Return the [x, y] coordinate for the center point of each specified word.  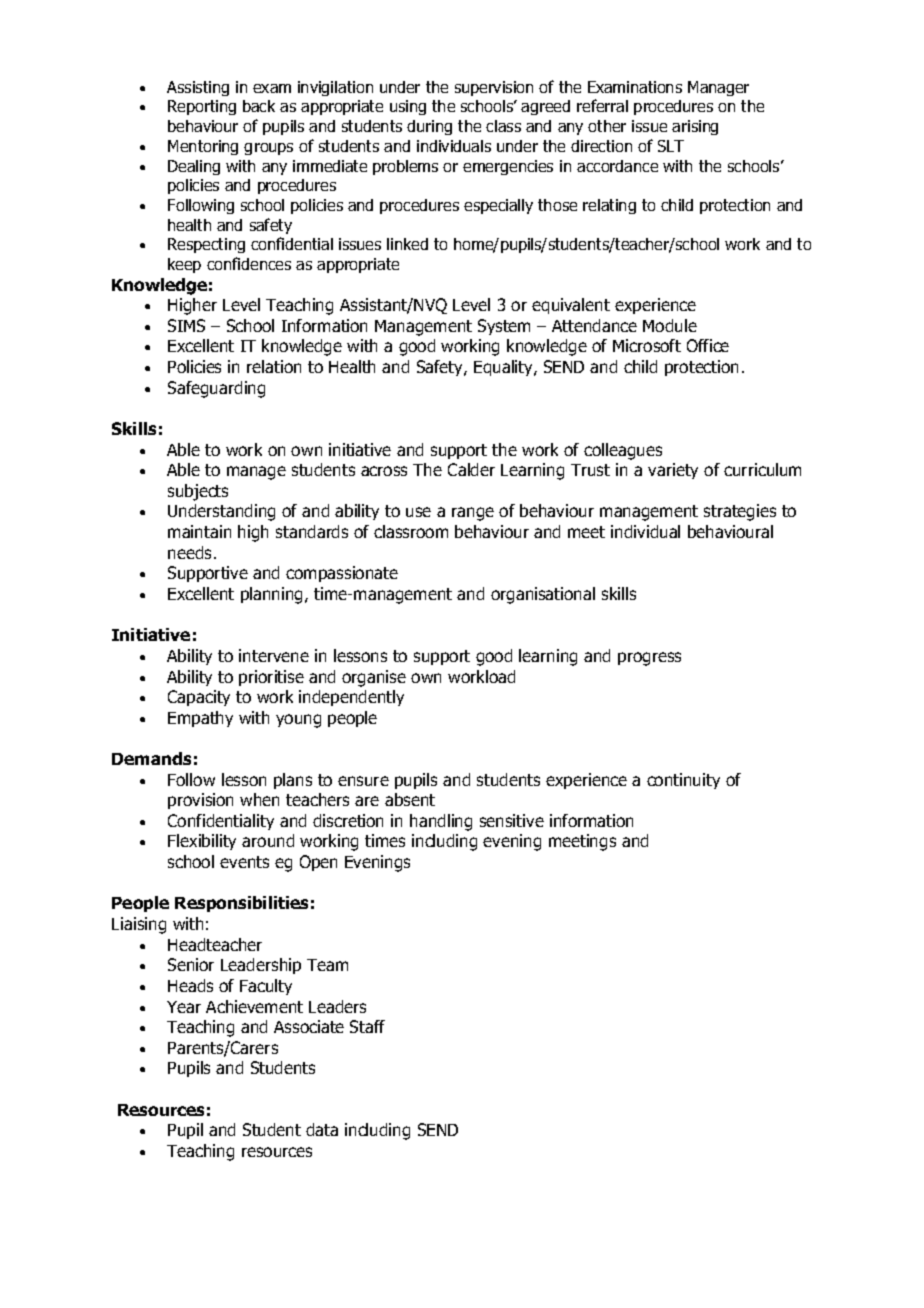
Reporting [202, 107]
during [429, 127]
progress [649, 659]
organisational [543, 595]
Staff [367, 1026]
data [322, 1129]
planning [273, 595]
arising [695, 127]
